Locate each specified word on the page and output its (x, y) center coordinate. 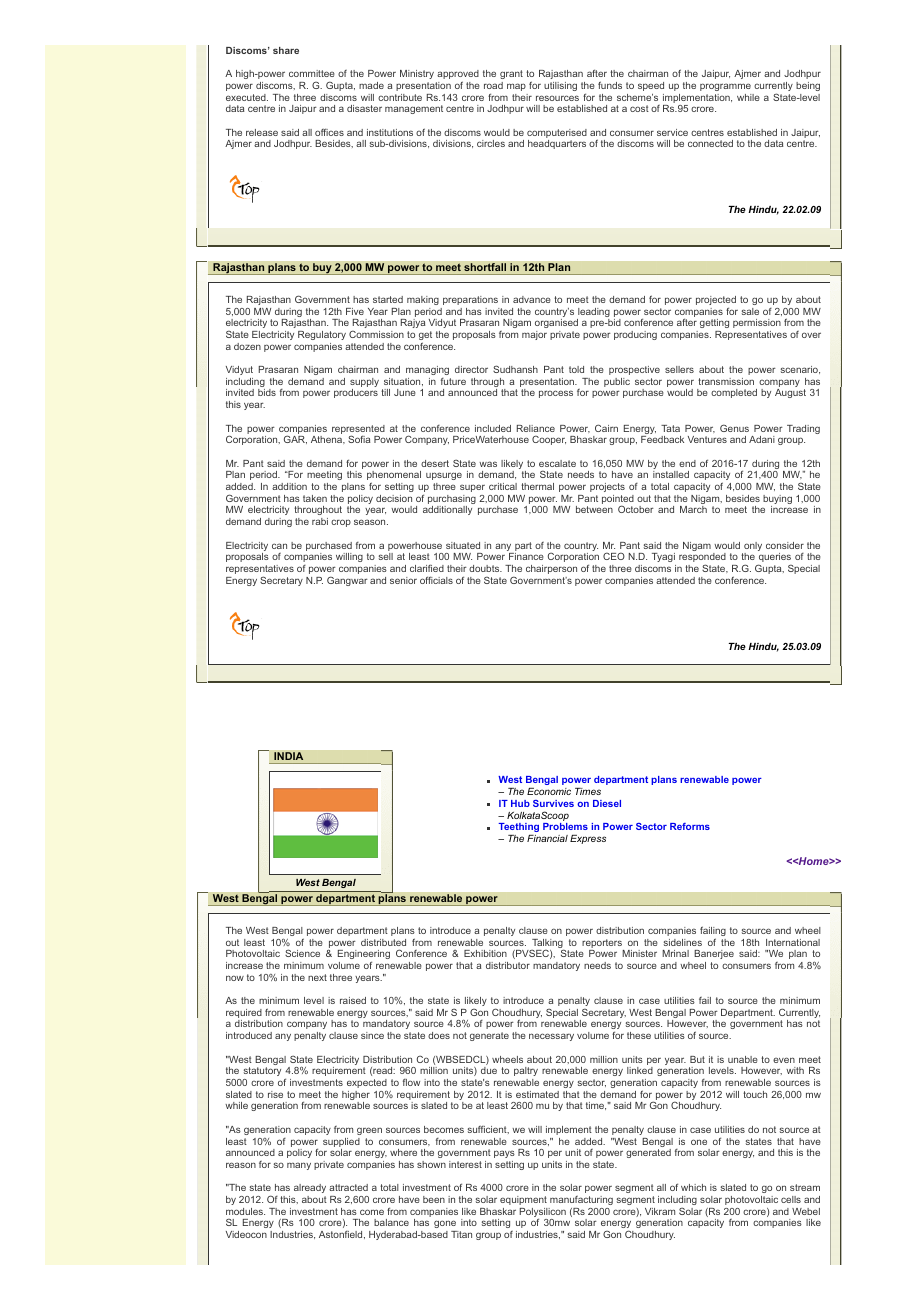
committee (312, 73)
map (516, 87)
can (279, 546)
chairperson (551, 569)
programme (725, 87)
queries (774, 559)
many (299, 1166)
